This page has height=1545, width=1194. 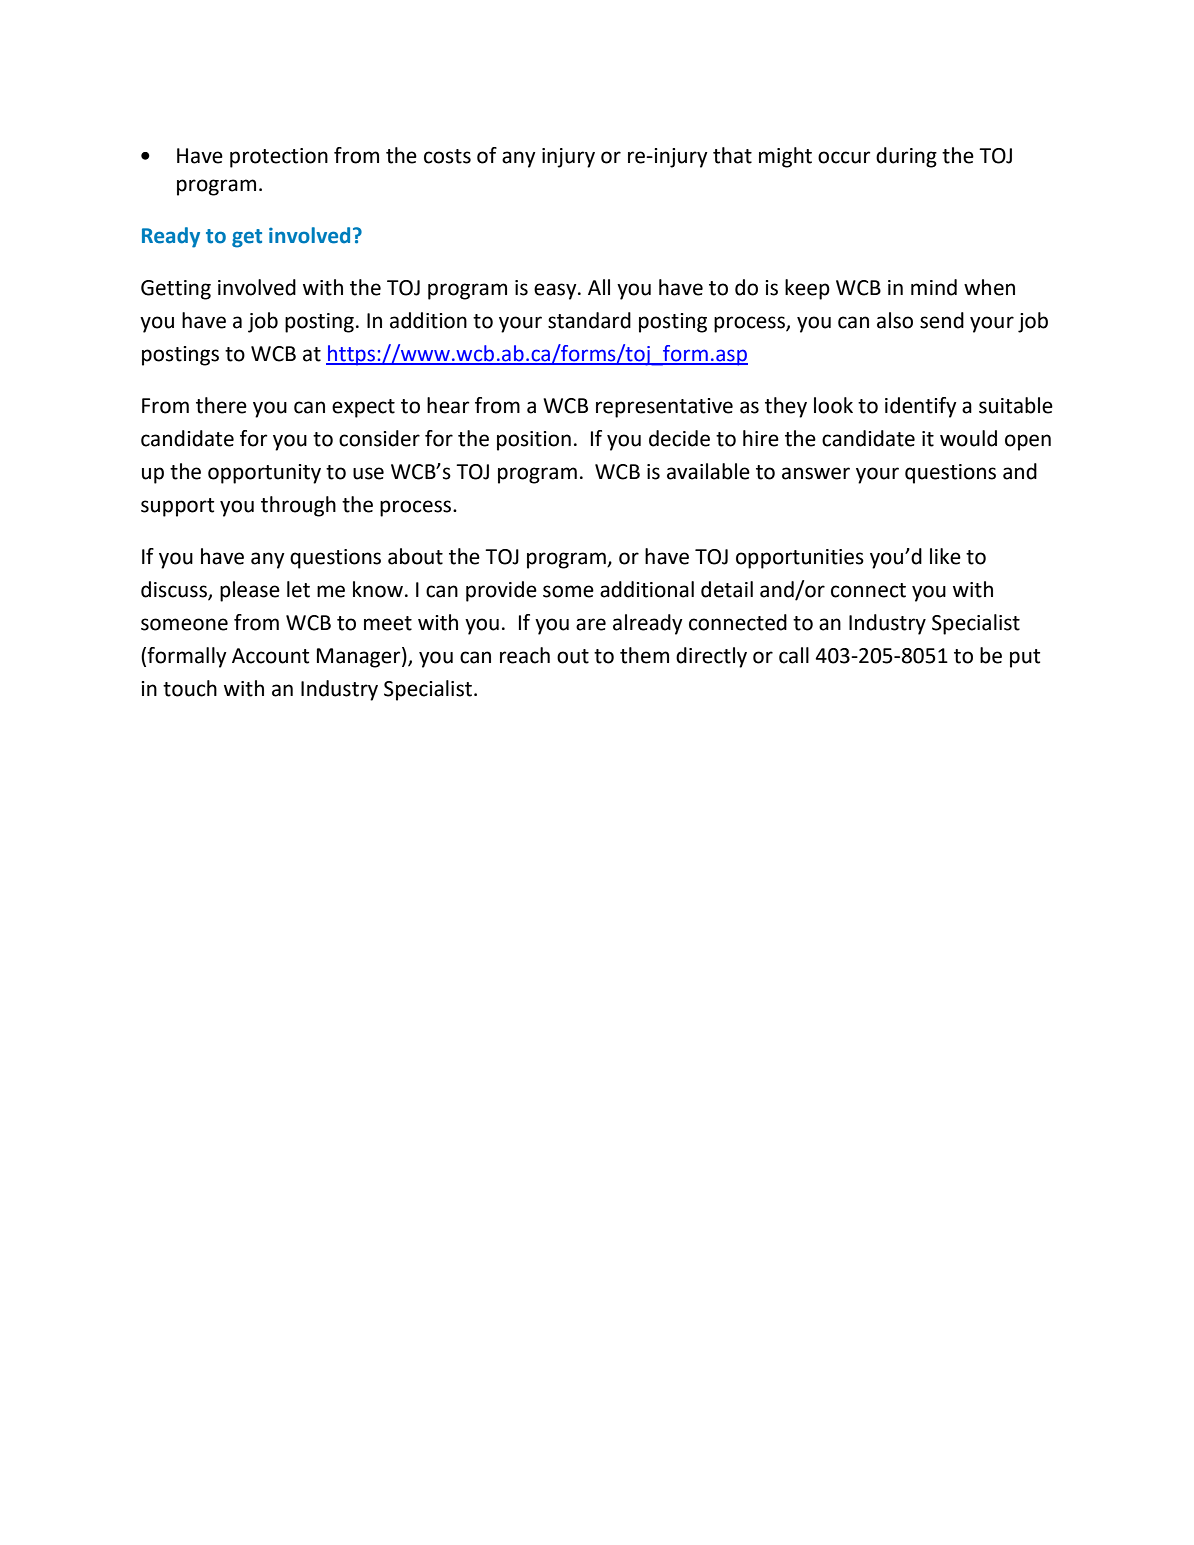 What do you see at coordinates (501, 591) in the page?
I see `provide` at bounding box center [501, 591].
